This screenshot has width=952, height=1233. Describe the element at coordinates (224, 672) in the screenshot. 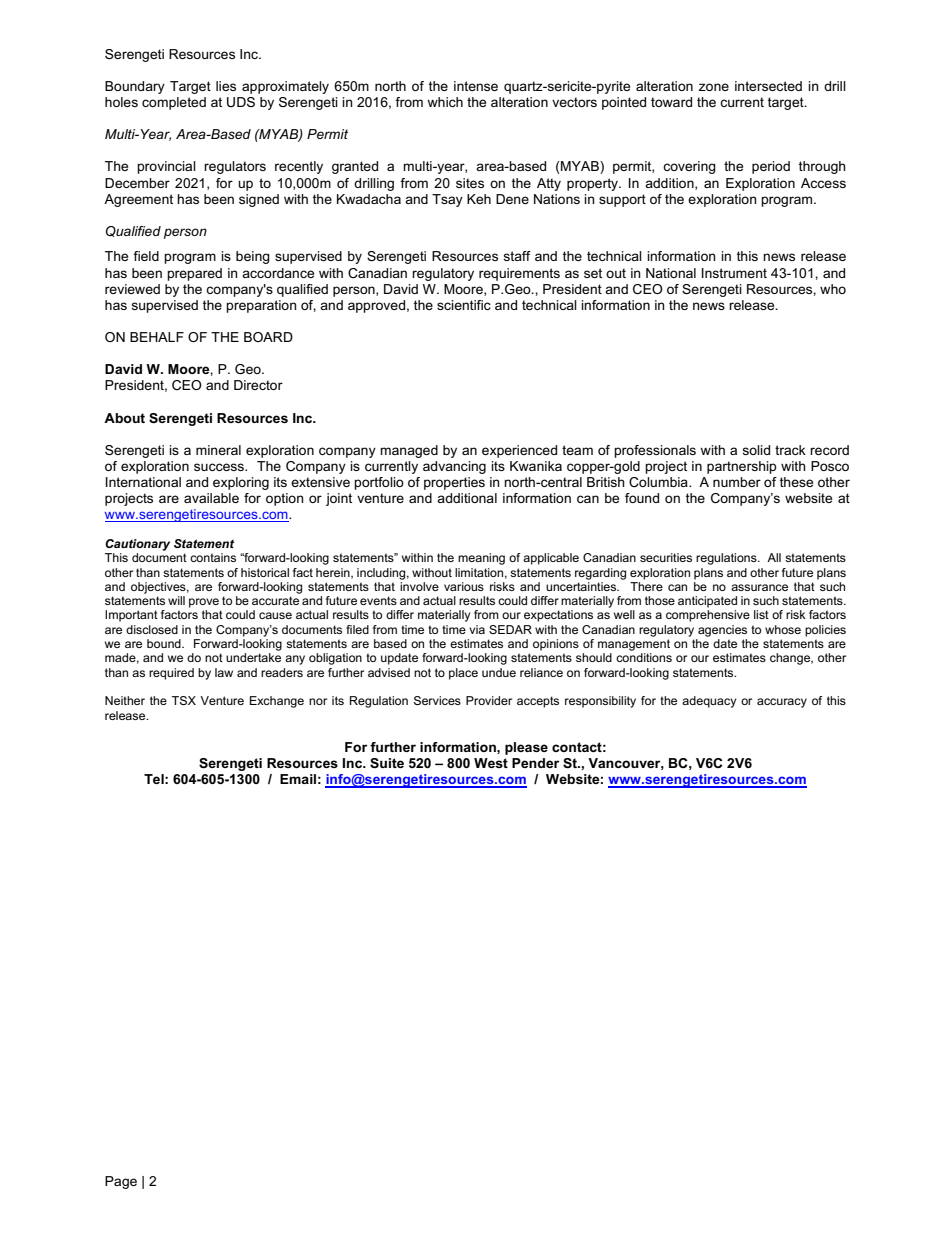

I see `law` at that location.
